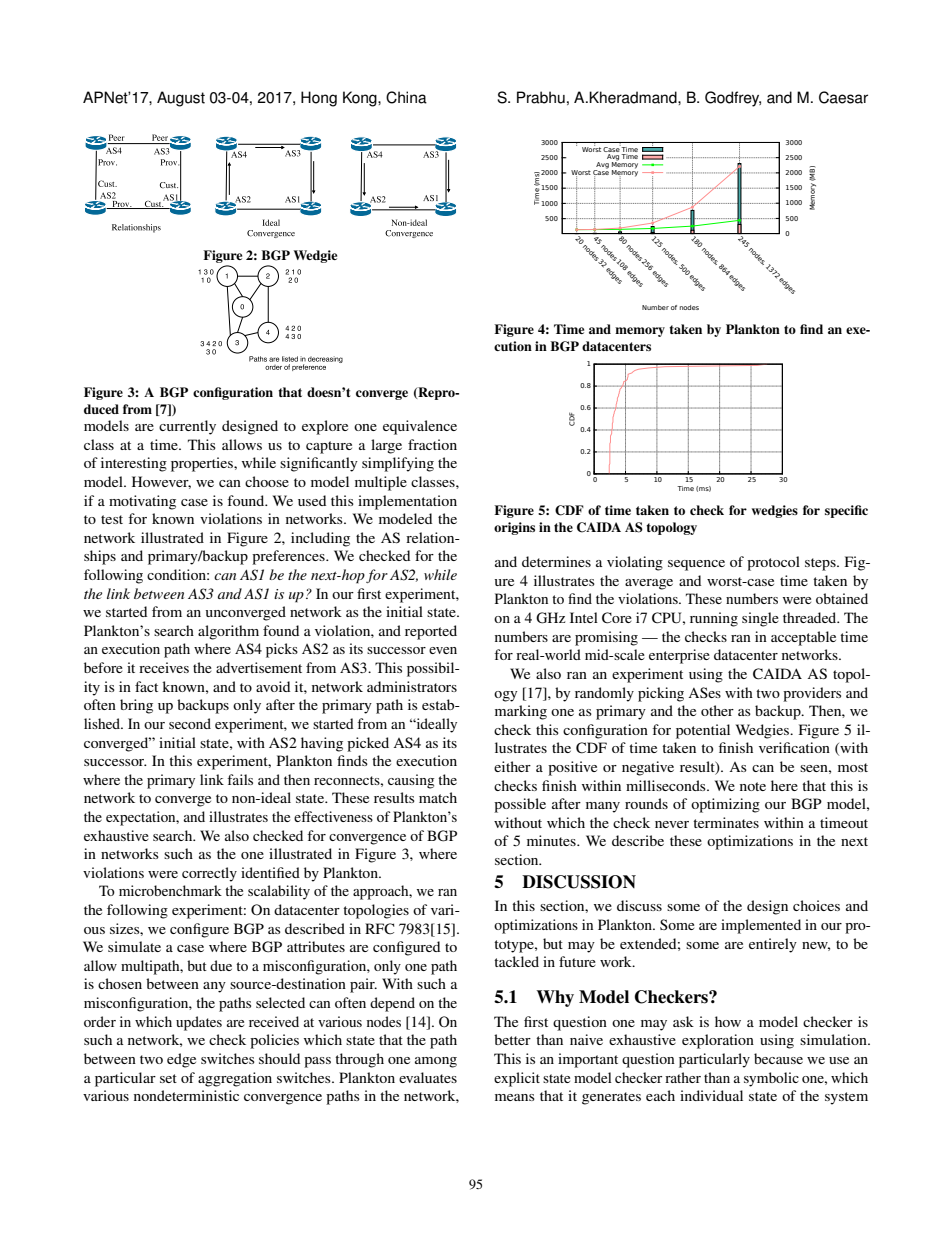 The image size is (952, 1233). I want to click on fails, so click(240, 779).
